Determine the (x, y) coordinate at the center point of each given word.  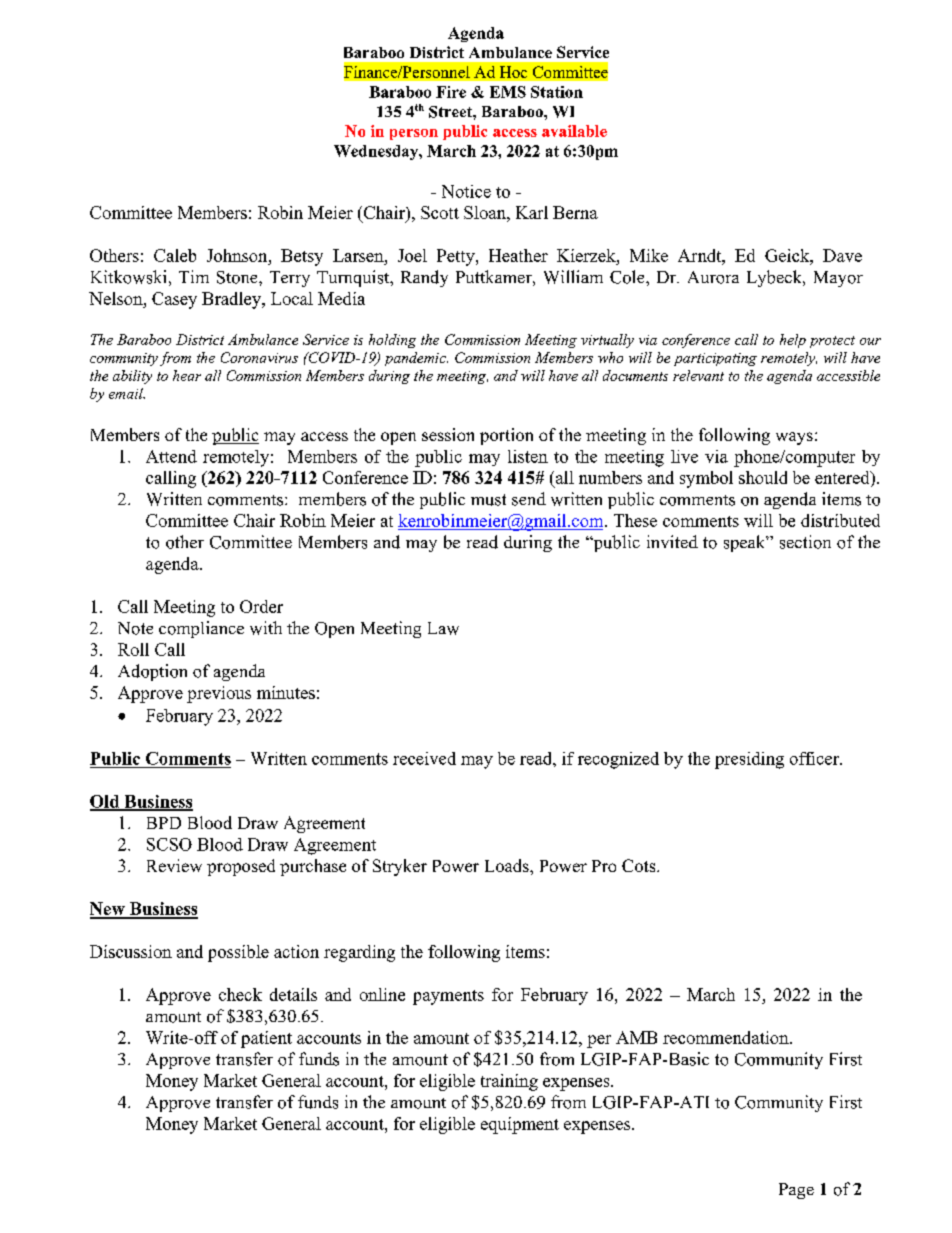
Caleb (175, 255)
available (574, 131)
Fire (451, 92)
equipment (520, 1125)
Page (796, 1191)
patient (266, 1039)
